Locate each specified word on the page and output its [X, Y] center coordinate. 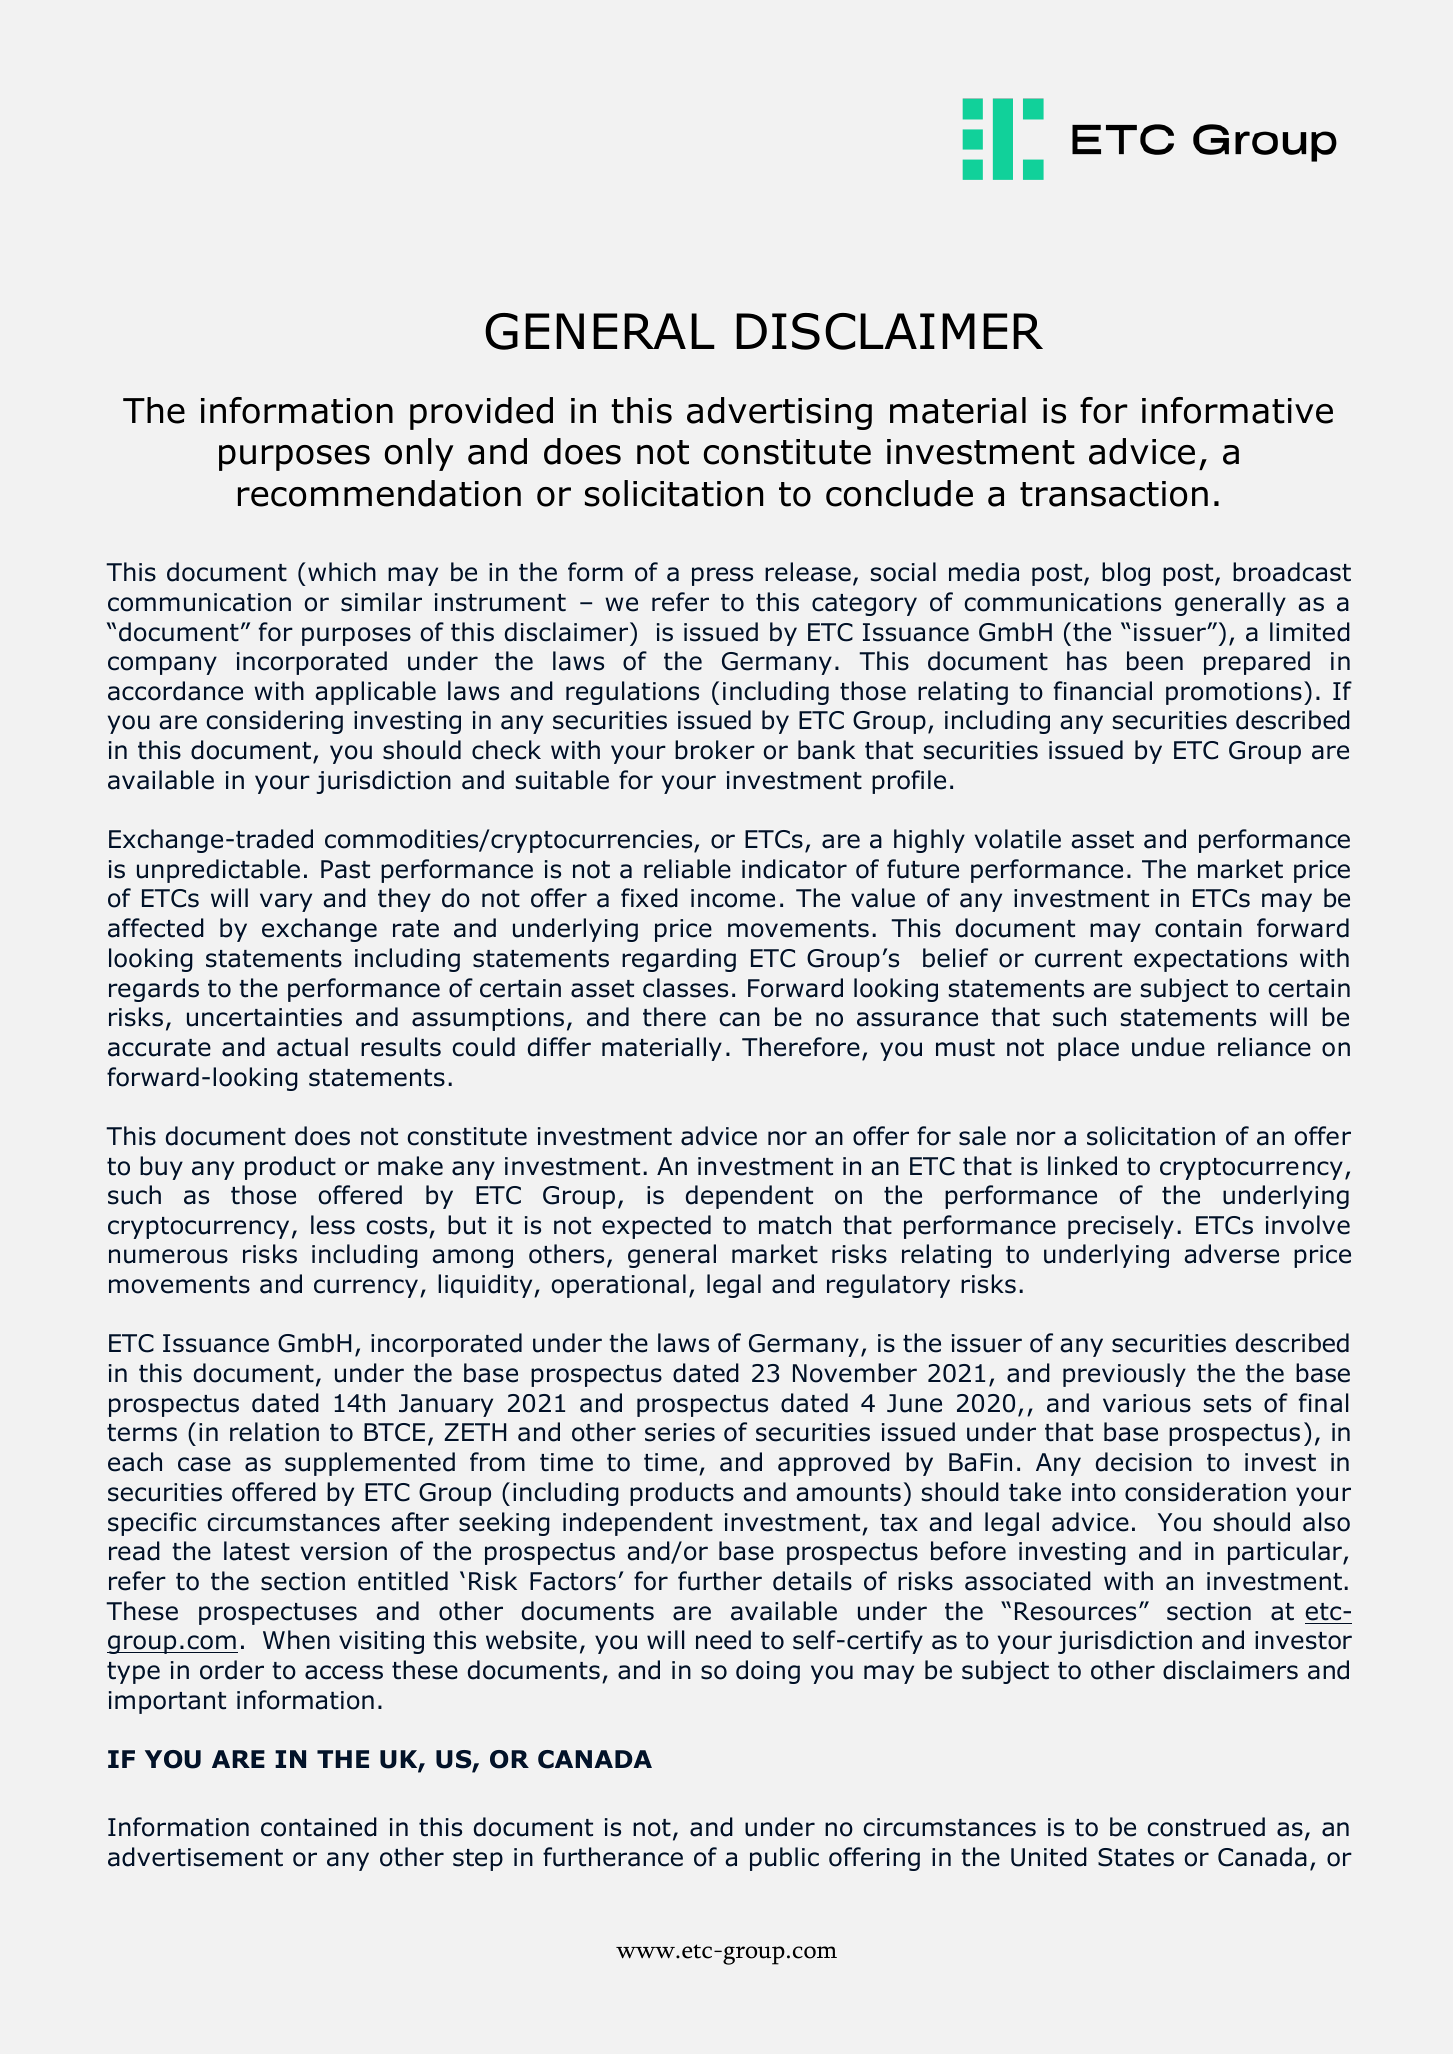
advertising [779, 413]
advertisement [195, 1857]
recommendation [379, 493]
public [784, 1859]
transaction [1114, 494]
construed [1206, 1827]
